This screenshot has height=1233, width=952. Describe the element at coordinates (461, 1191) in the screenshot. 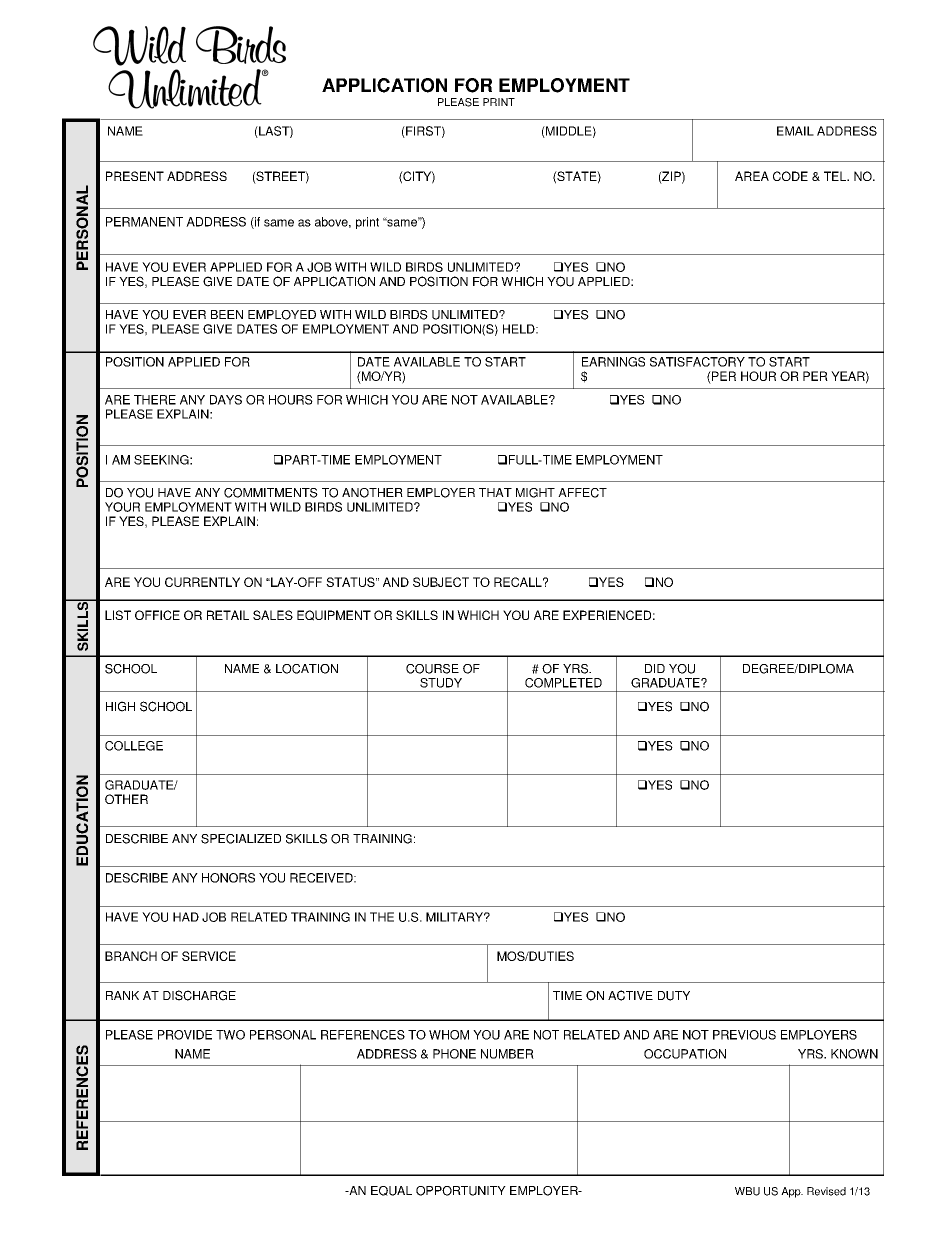

I see `OPPORTUNITY` at that location.
